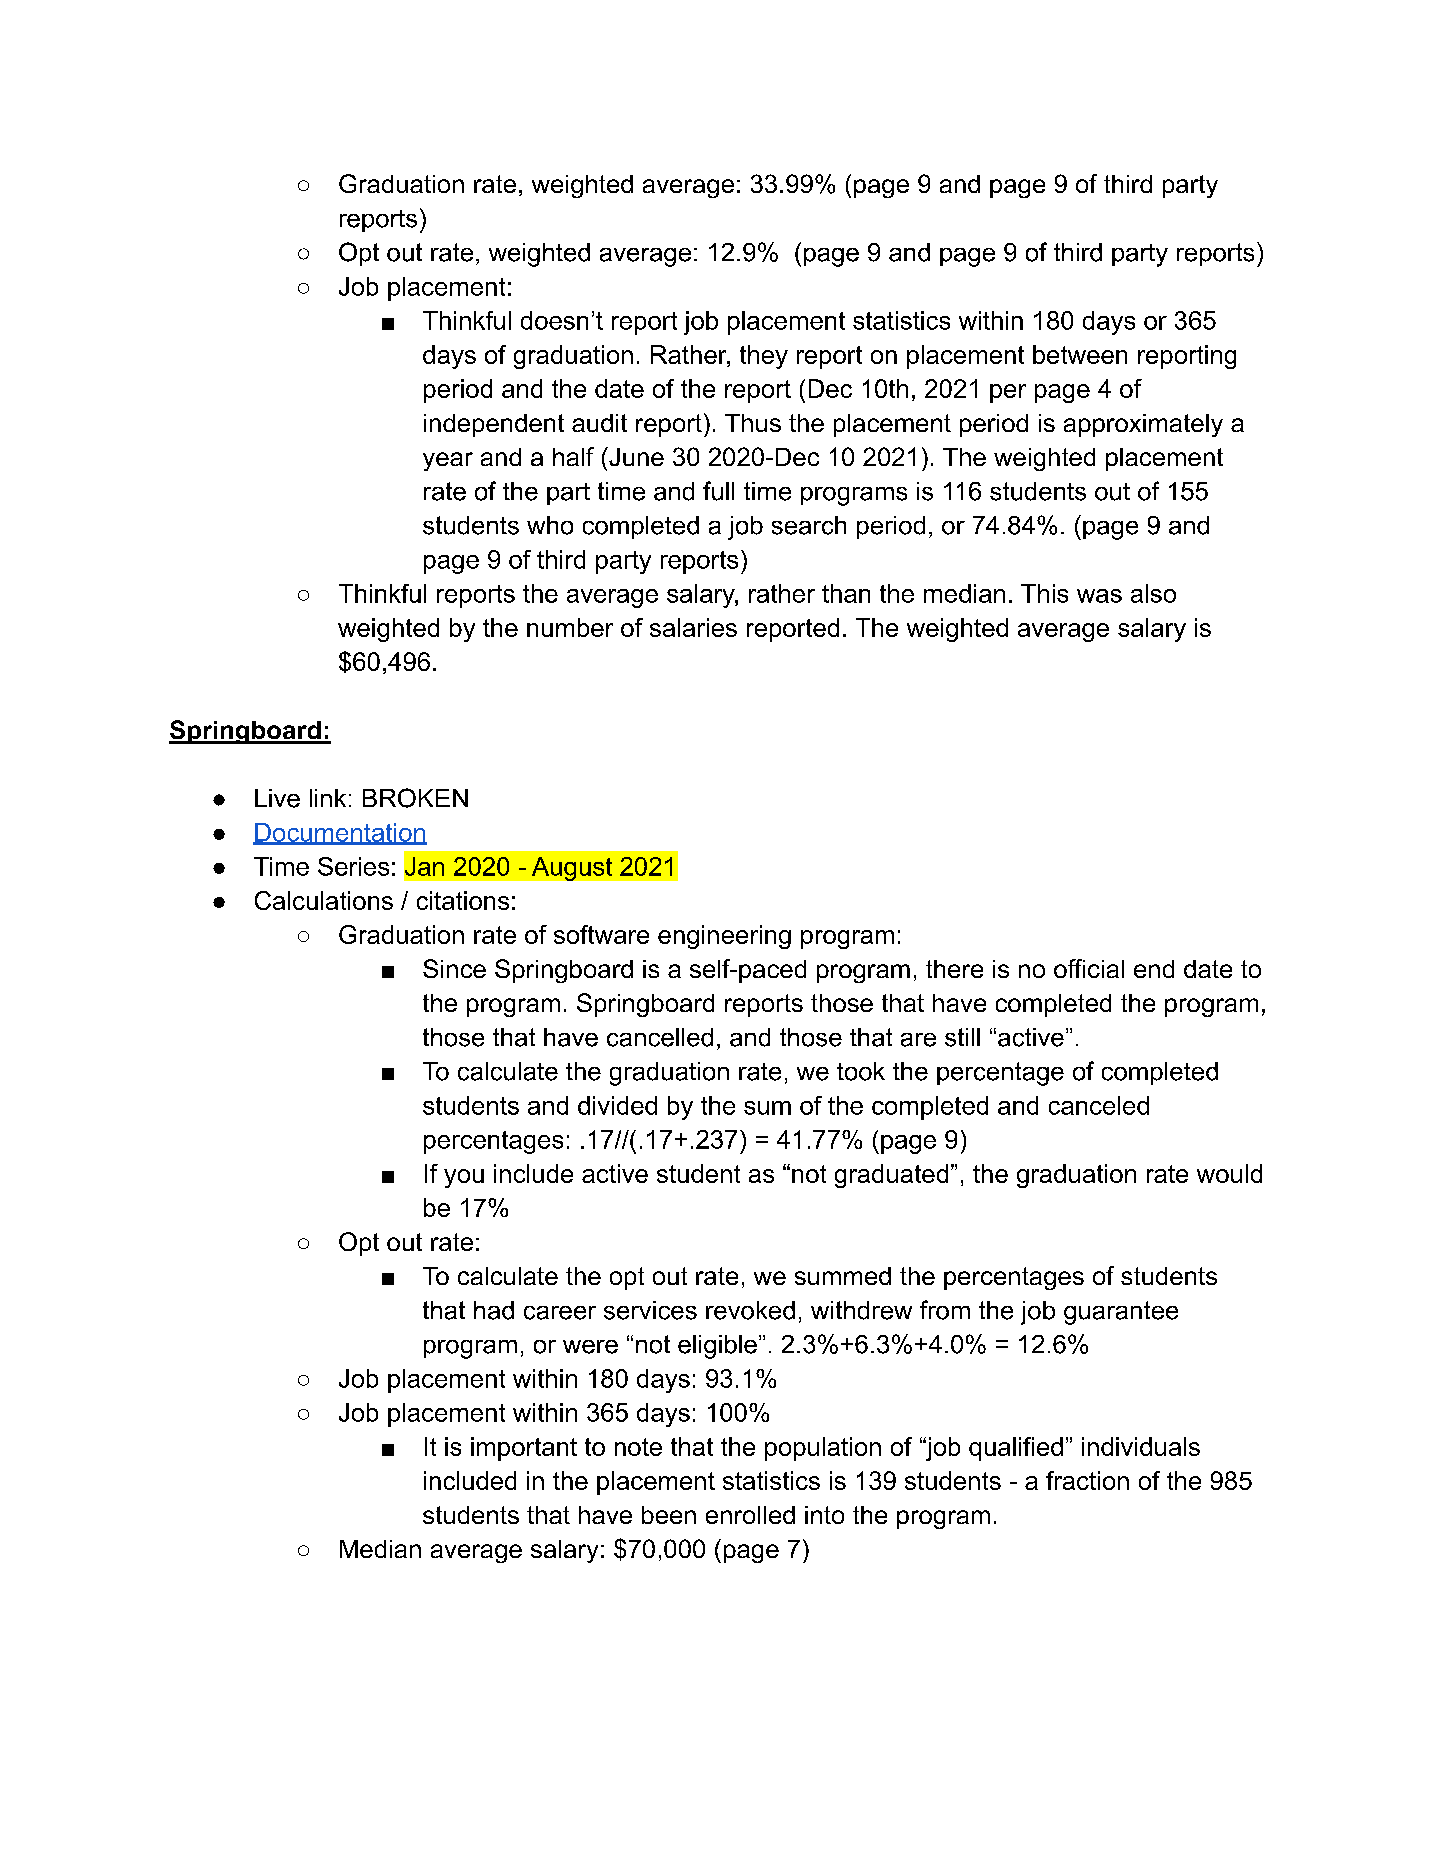  Describe the element at coordinates (764, 357) in the document. I see `they` at that location.
